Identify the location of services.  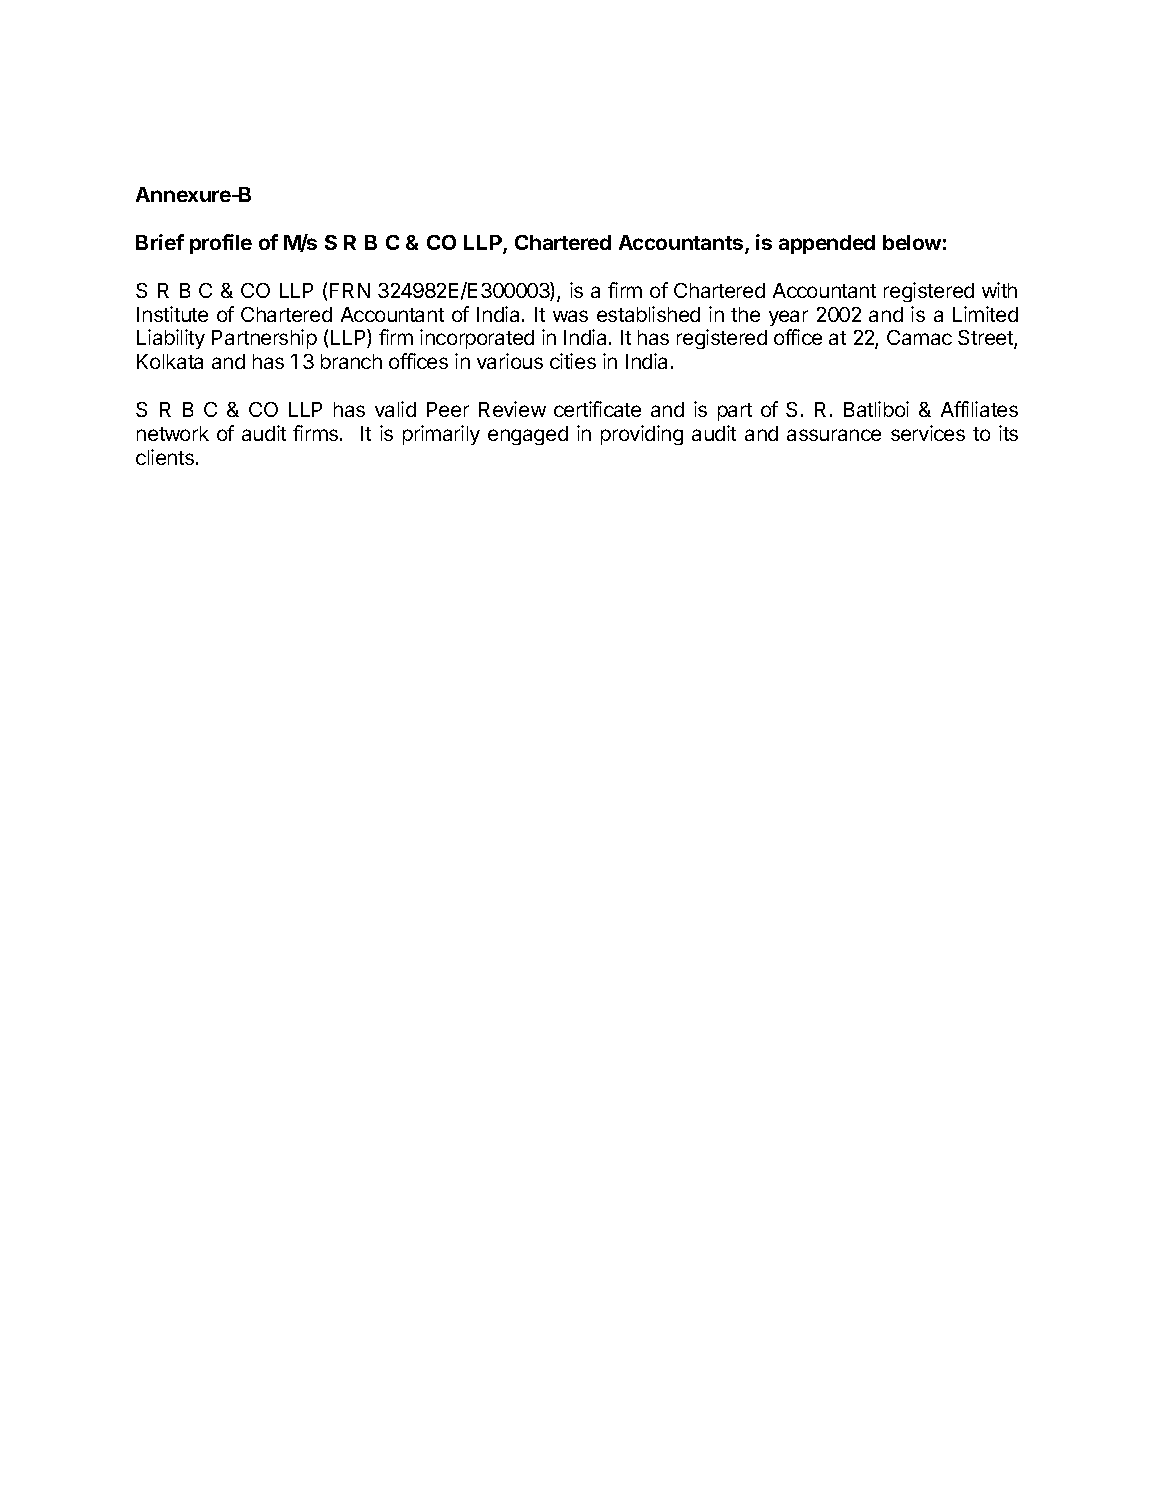
(928, 433).
